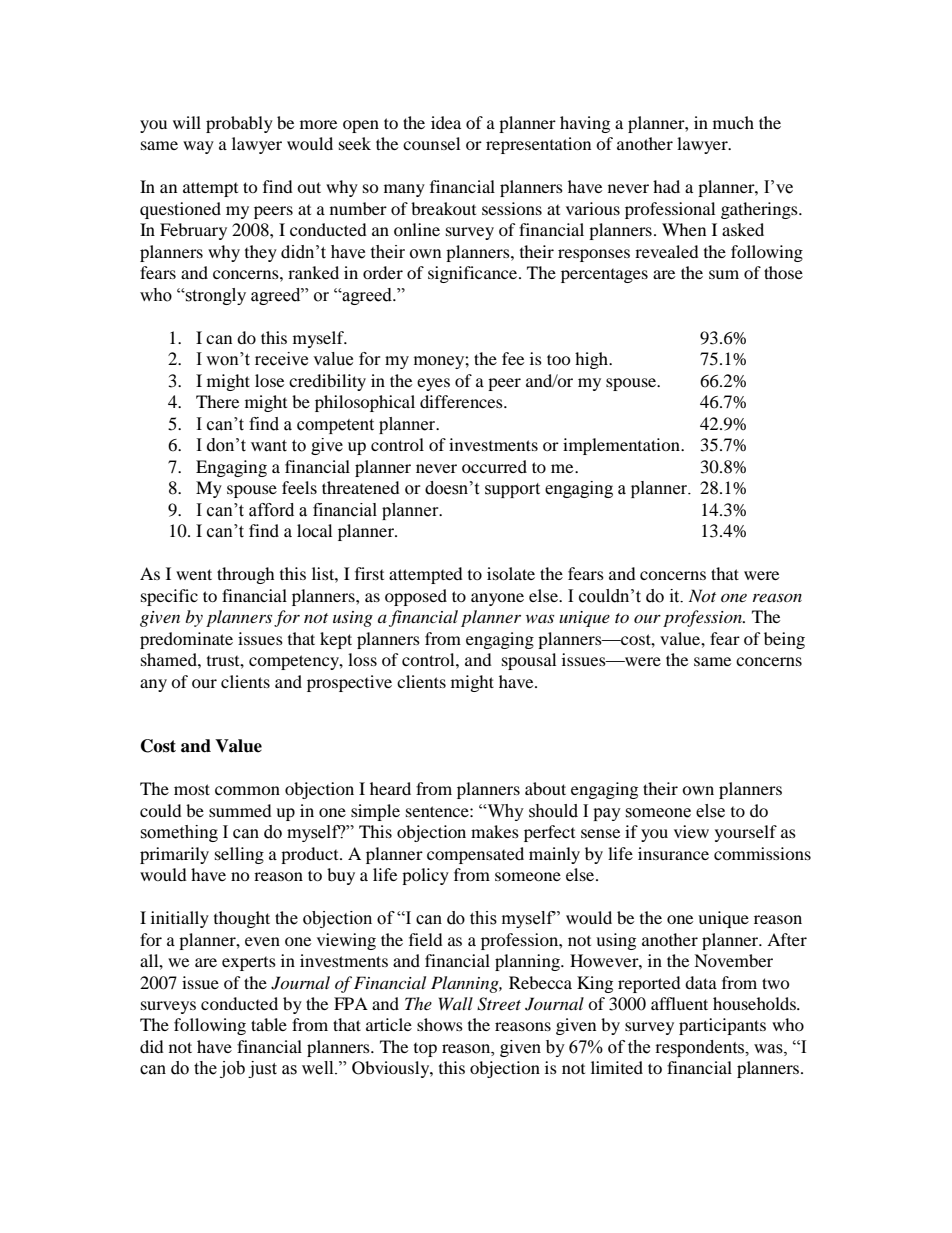 This document has height=1233, width=952. Describe the element at coordinates (246, 575) in the document. I see `through` at that location.
